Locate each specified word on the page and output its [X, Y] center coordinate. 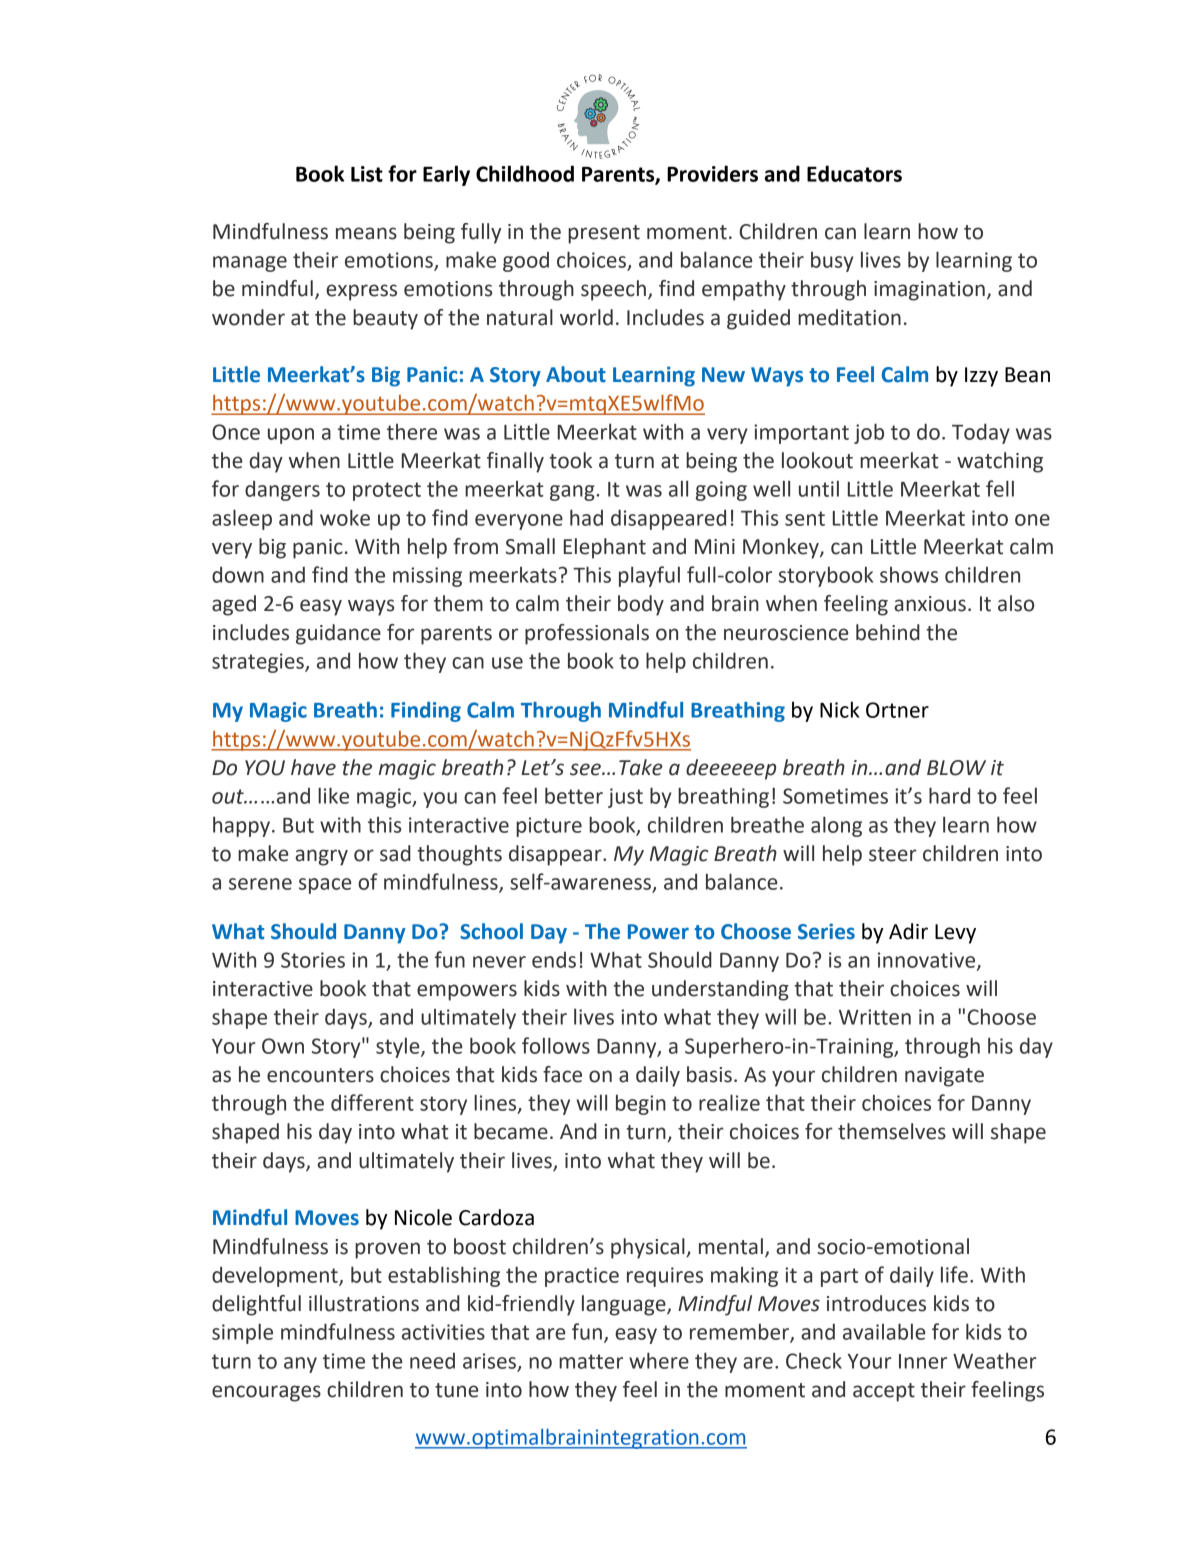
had [586, 517]
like [333, 795]
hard [949, 795]
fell [1000, 488]
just [625, 798]
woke [345, 517]
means [366, 233]
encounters [320, 1075]
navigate [944, 1077]
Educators [854, 173]
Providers [712, 173]
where [659, 1360]
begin [641, 1104]
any [300, 1365]
